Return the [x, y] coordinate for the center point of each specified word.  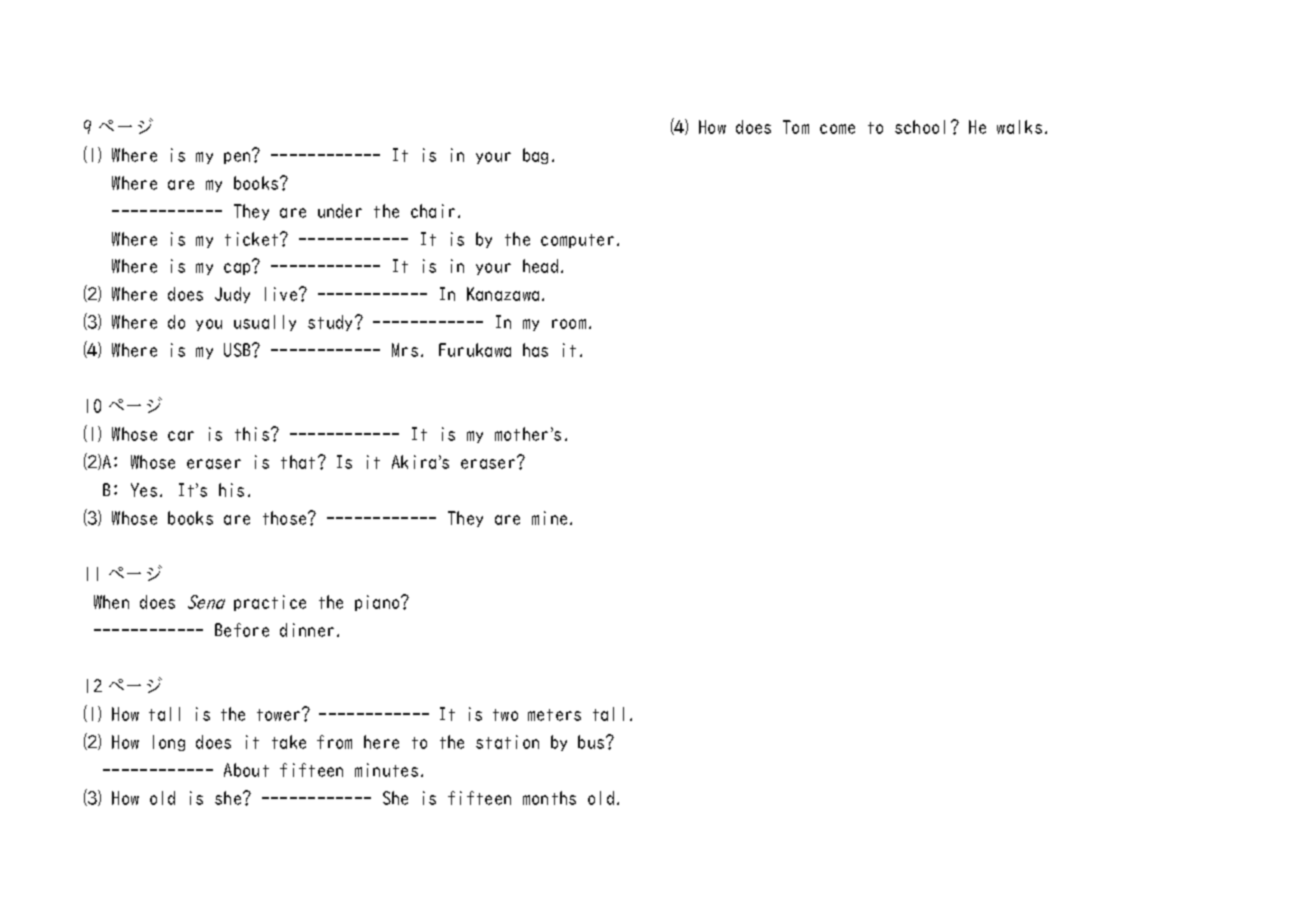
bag [535, 156]
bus [592, 742]
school [920, 127]
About [246, 770]
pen [238, 157]
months [549, 798]
